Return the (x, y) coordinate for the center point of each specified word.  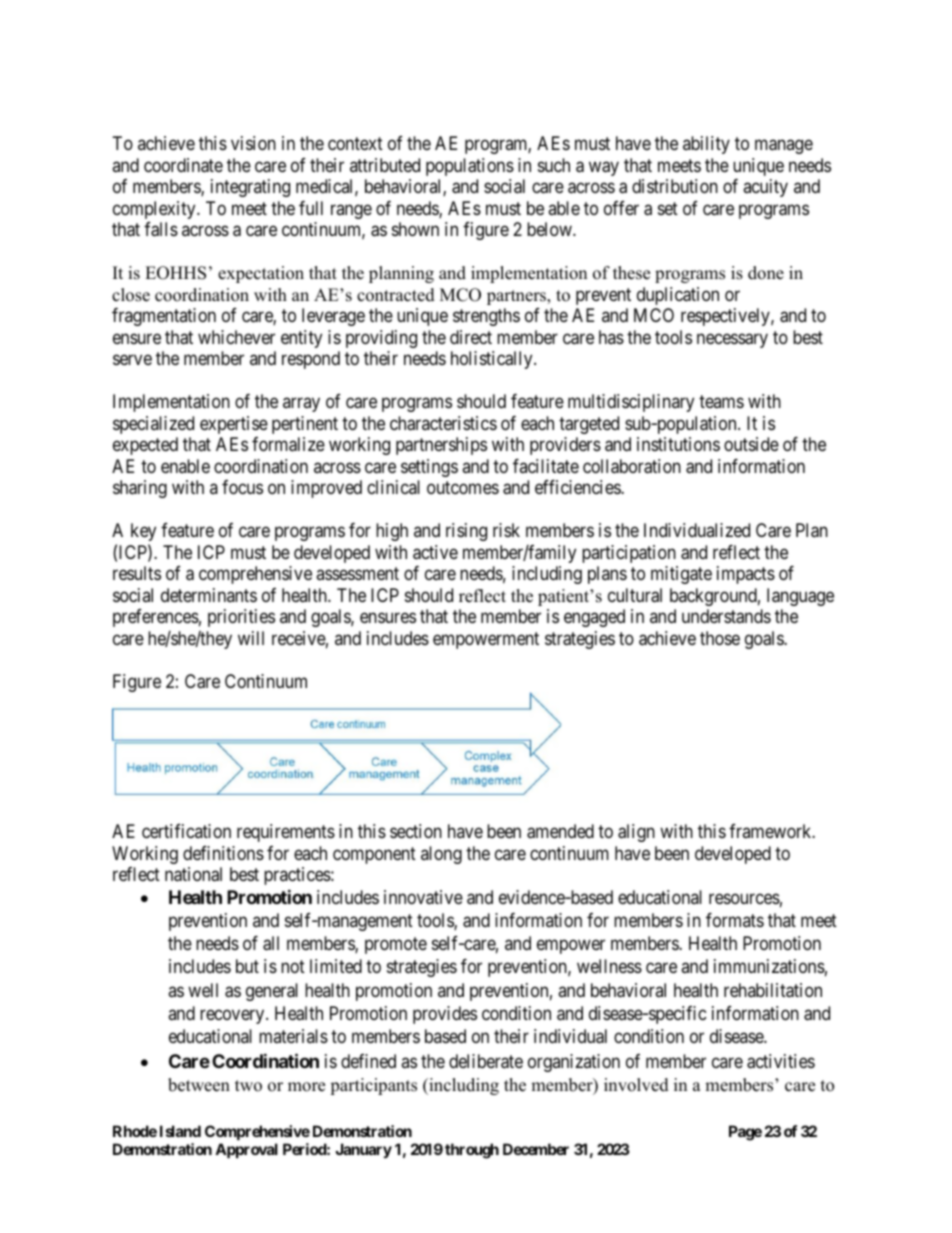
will (251, 638)
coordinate (183, 165)
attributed (385, 165)
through (472, 1151)
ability (706, 145)
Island (180, 1131)
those (720, 638)
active (435, 552)
